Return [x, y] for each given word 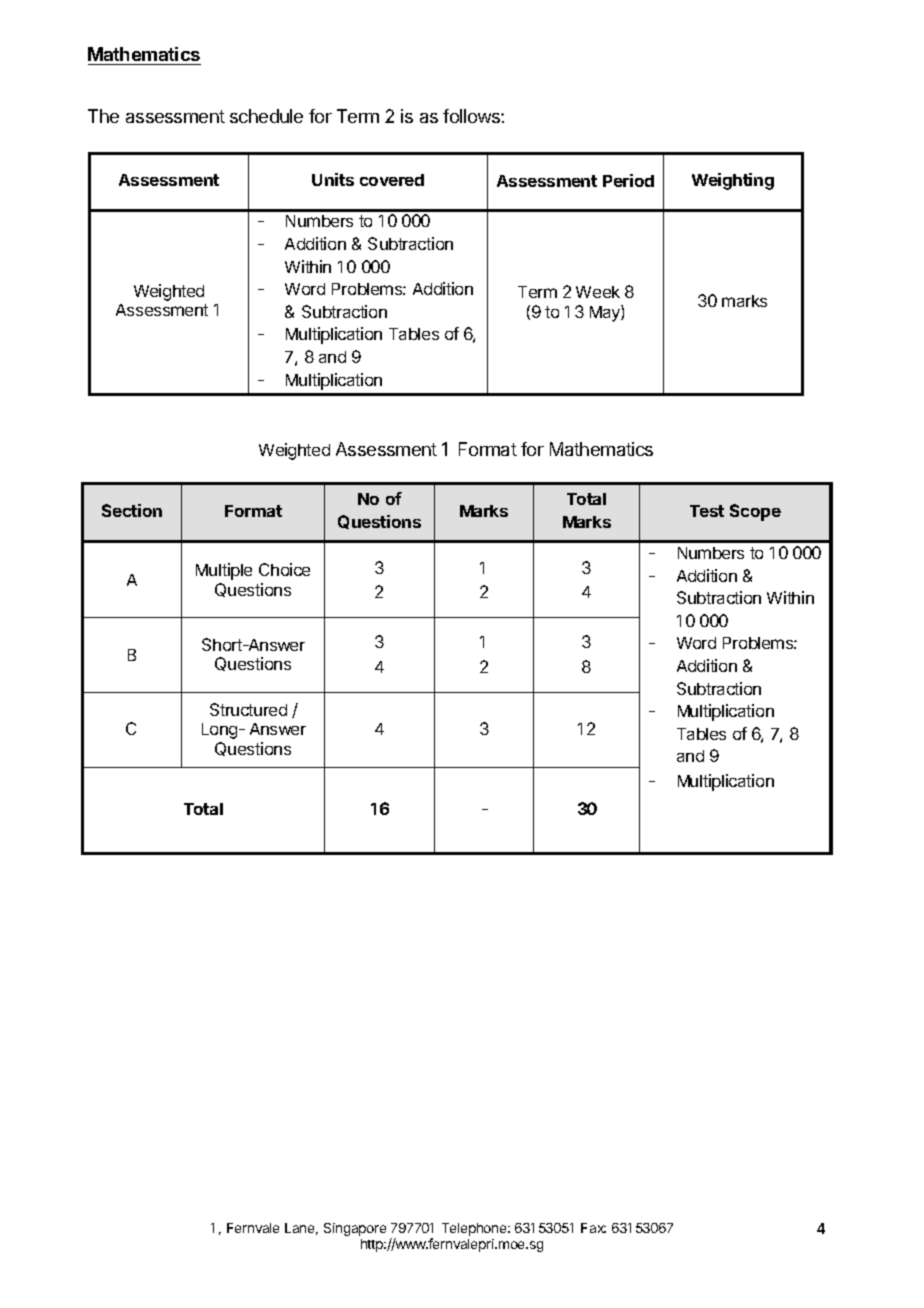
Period [628, 180]
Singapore [355, 1229]
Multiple [224, 571]
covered [392, 180]
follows [472, 116]
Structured [248, 709]
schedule [266, 116]
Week [598, 292]
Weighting [733, 181]
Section [132, 510]
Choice [284, 569]
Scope [755, 512]
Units [333, 179]
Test [707, 511]
